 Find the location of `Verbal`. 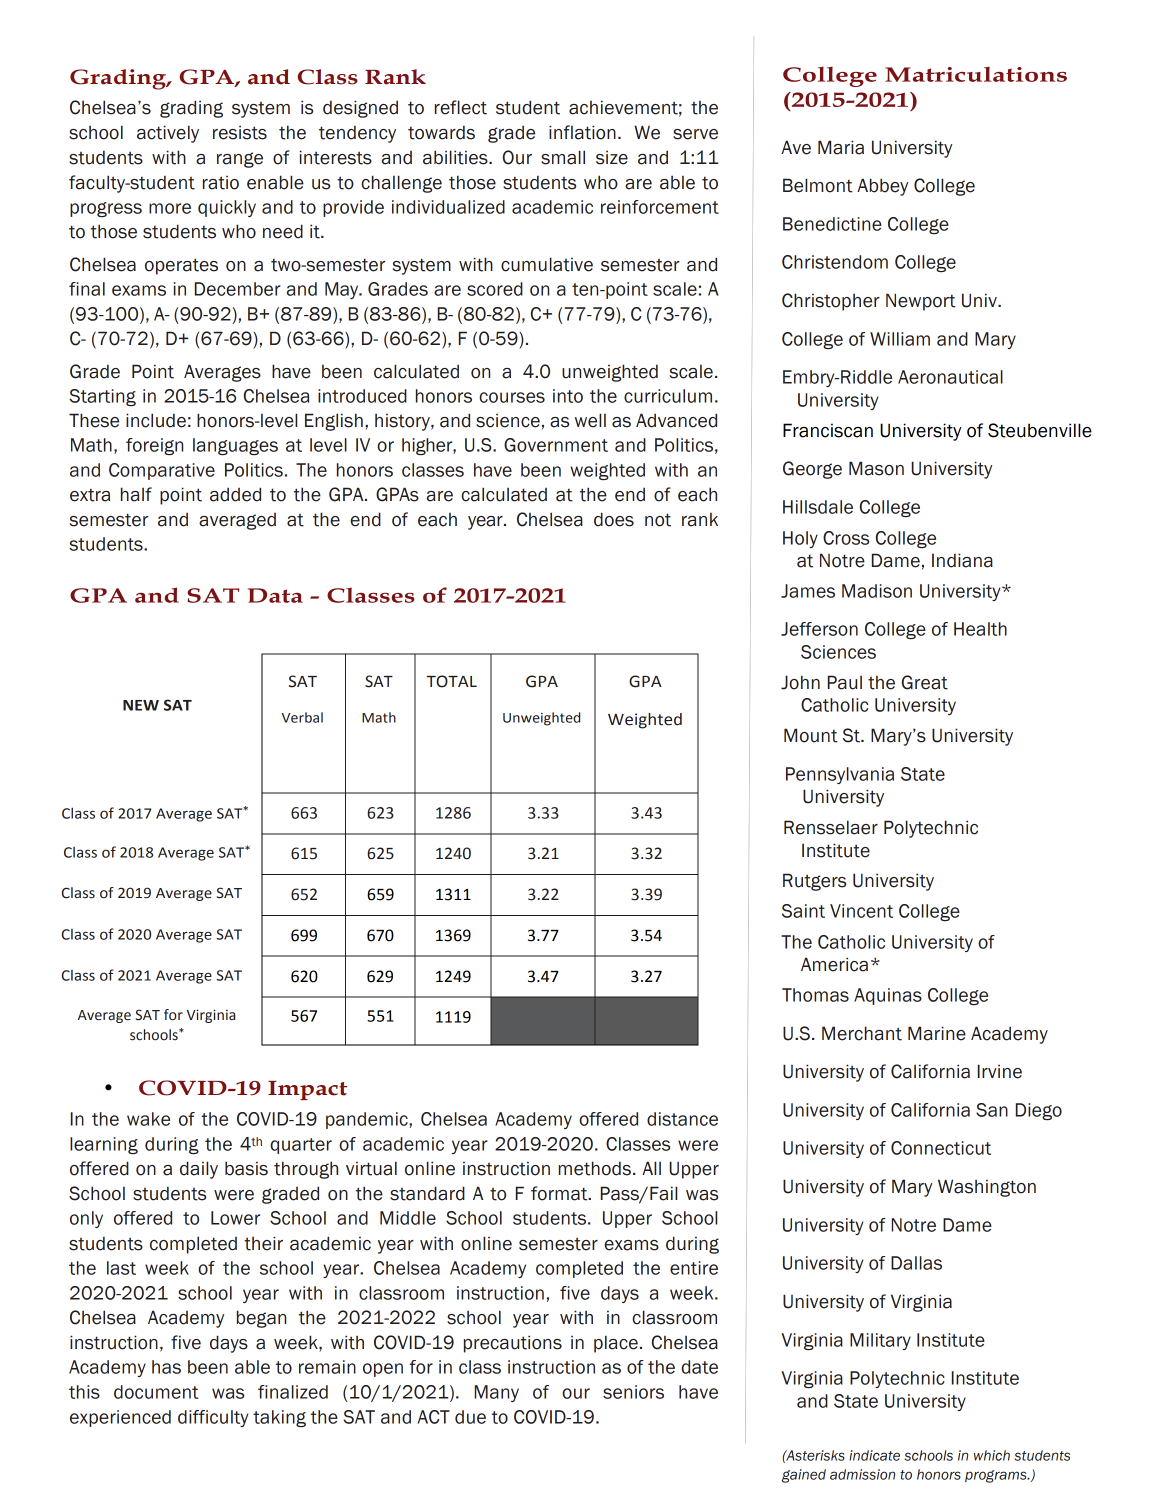

Verbal is located at coordinates (302, 717).
